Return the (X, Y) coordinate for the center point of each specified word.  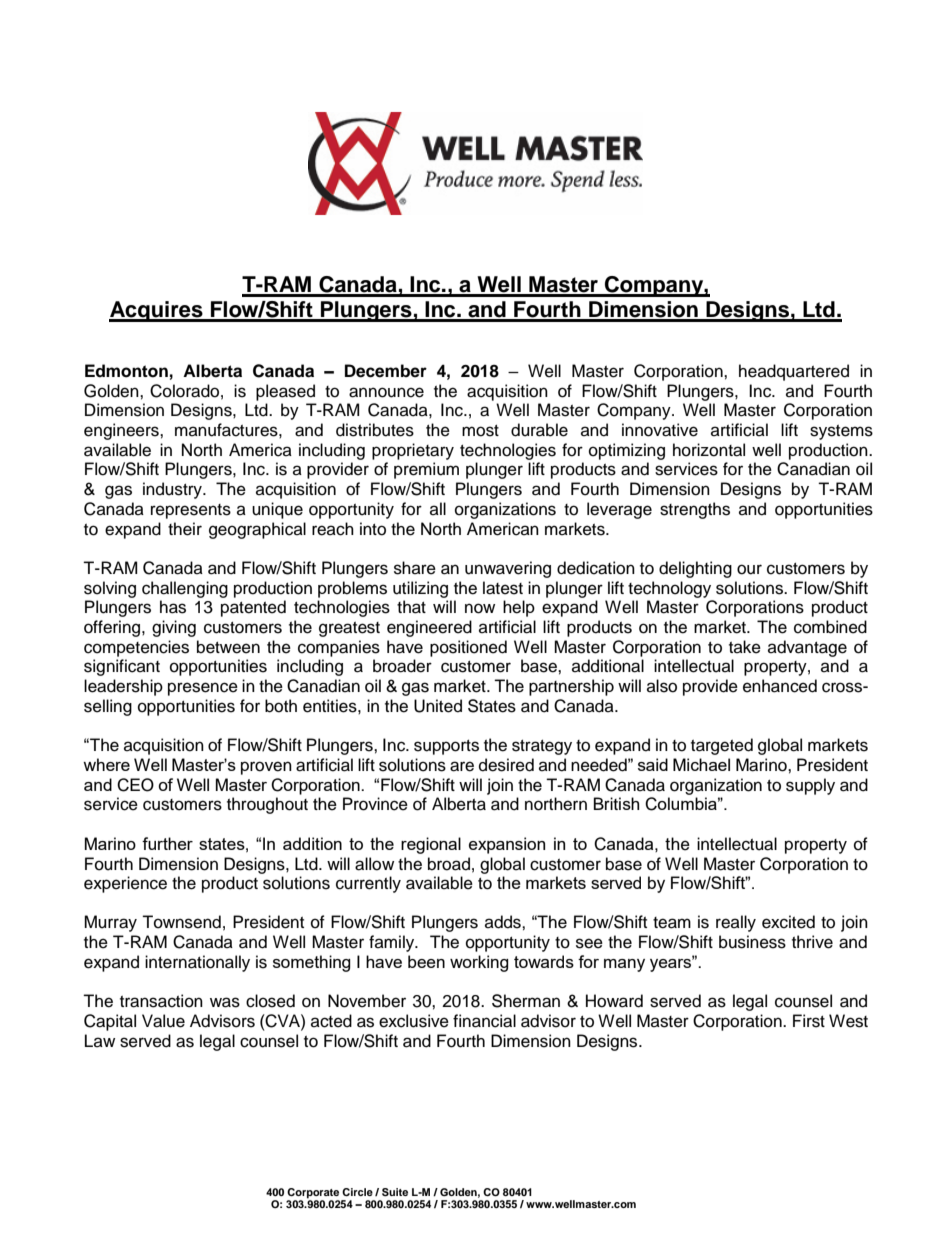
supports (446, 747)
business (752, 942)
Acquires (157, 311)
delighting (695, 569)
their (185, 529)
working (479, 963)
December (386, 371)
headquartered (794, 372)
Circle (357, 1192)
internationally (197, 963)
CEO (135, 785)
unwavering (508, 569)
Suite (395, 1192)
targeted (722, 746)
